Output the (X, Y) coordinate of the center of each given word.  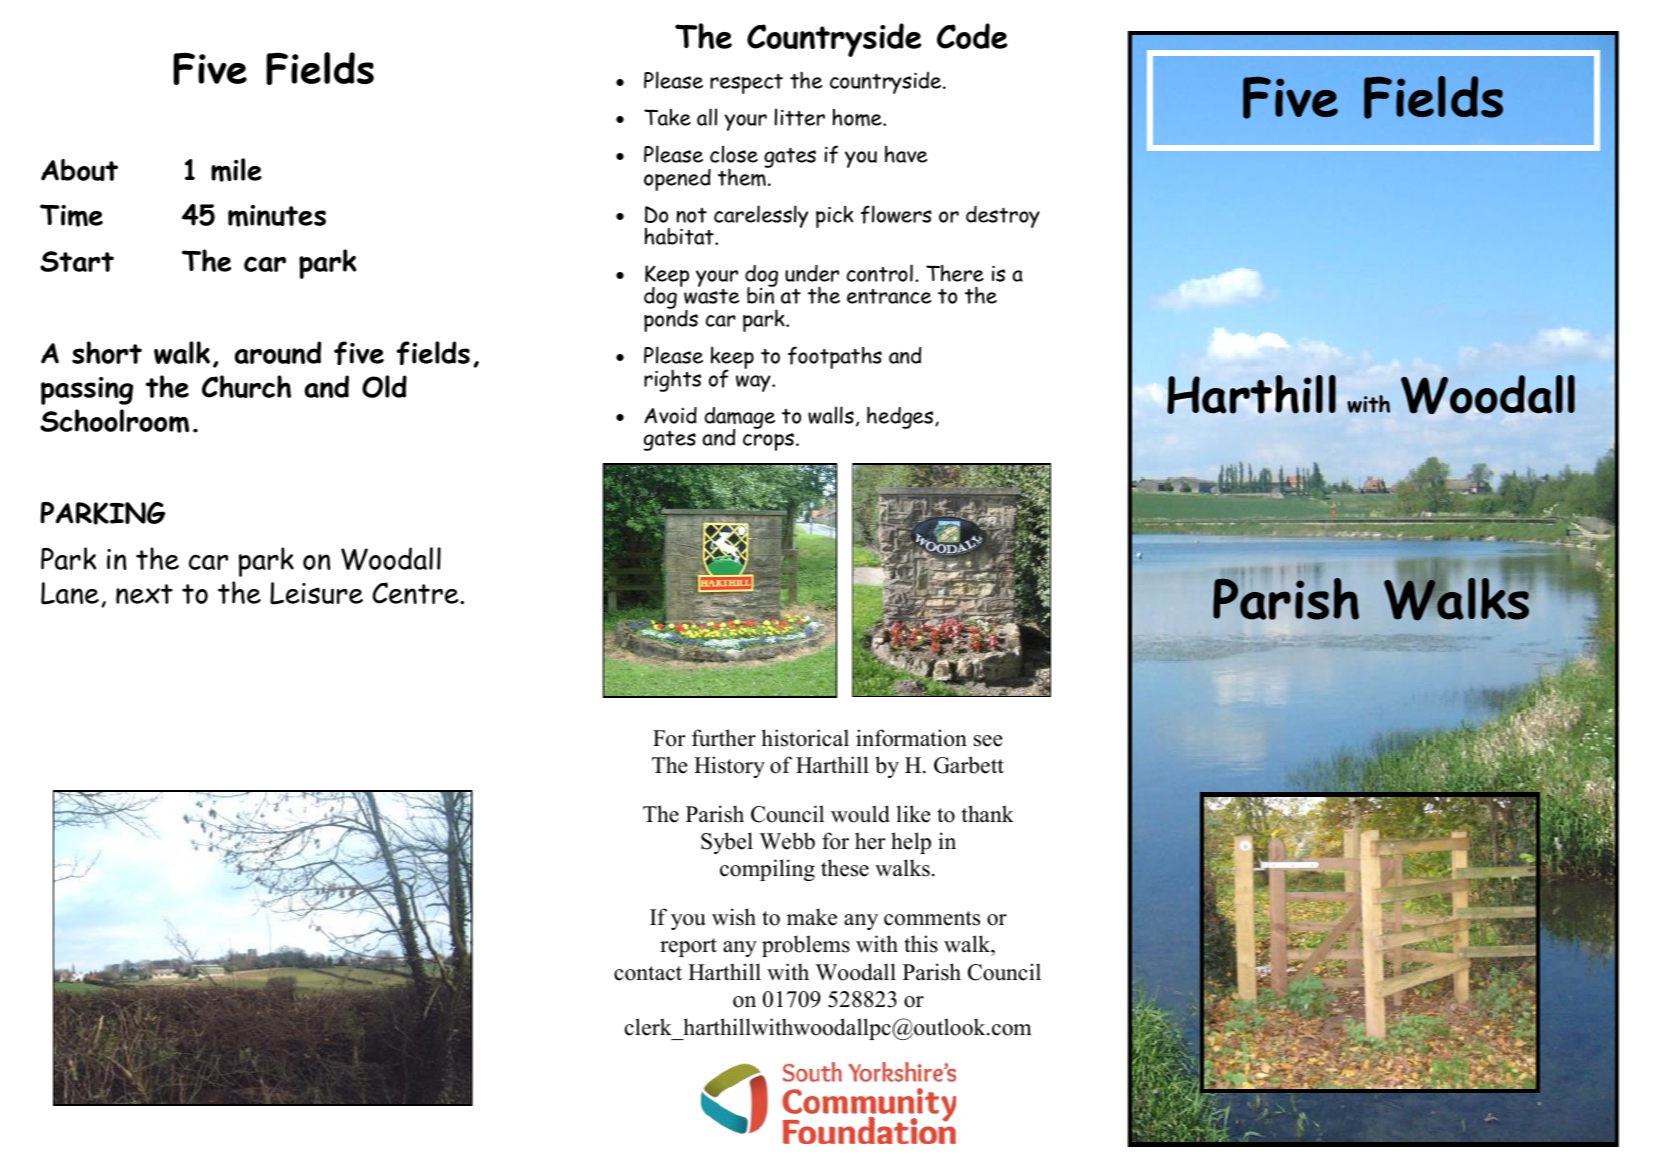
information (911, 738)
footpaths (835, 357)
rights (672, 380)
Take (667, 117)
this (921, 944)
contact (648, 973)
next (144, 594)
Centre (416, 593)
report (688, 947)
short (107, 352)
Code (972, 36)
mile (236, 170)
